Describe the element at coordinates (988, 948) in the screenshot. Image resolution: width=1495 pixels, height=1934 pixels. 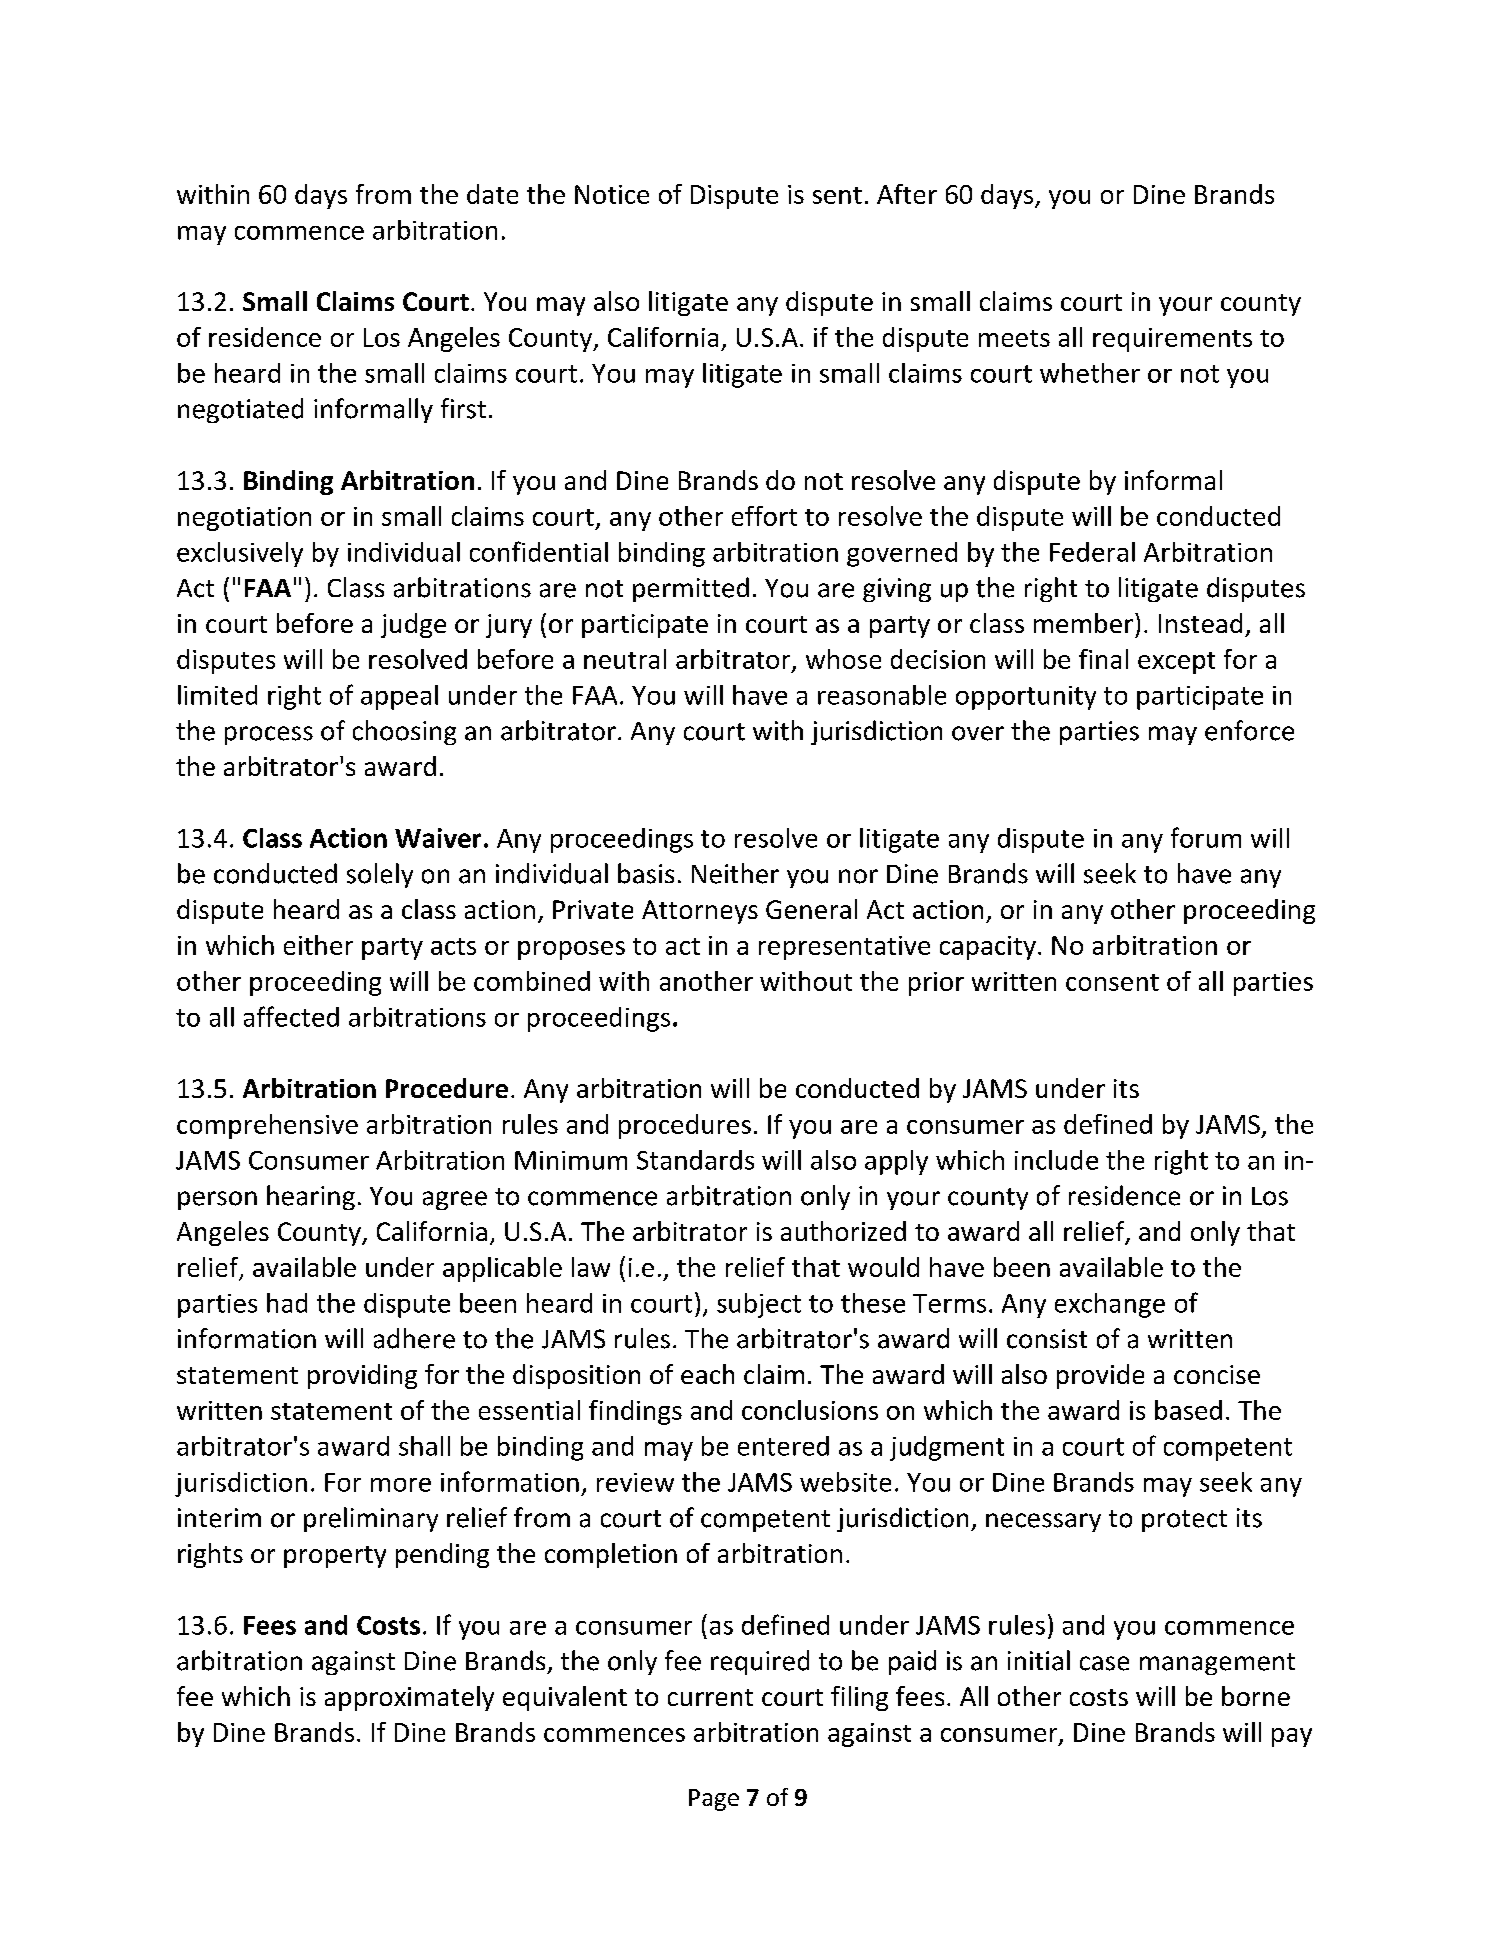
I see `capacity` at that location.
